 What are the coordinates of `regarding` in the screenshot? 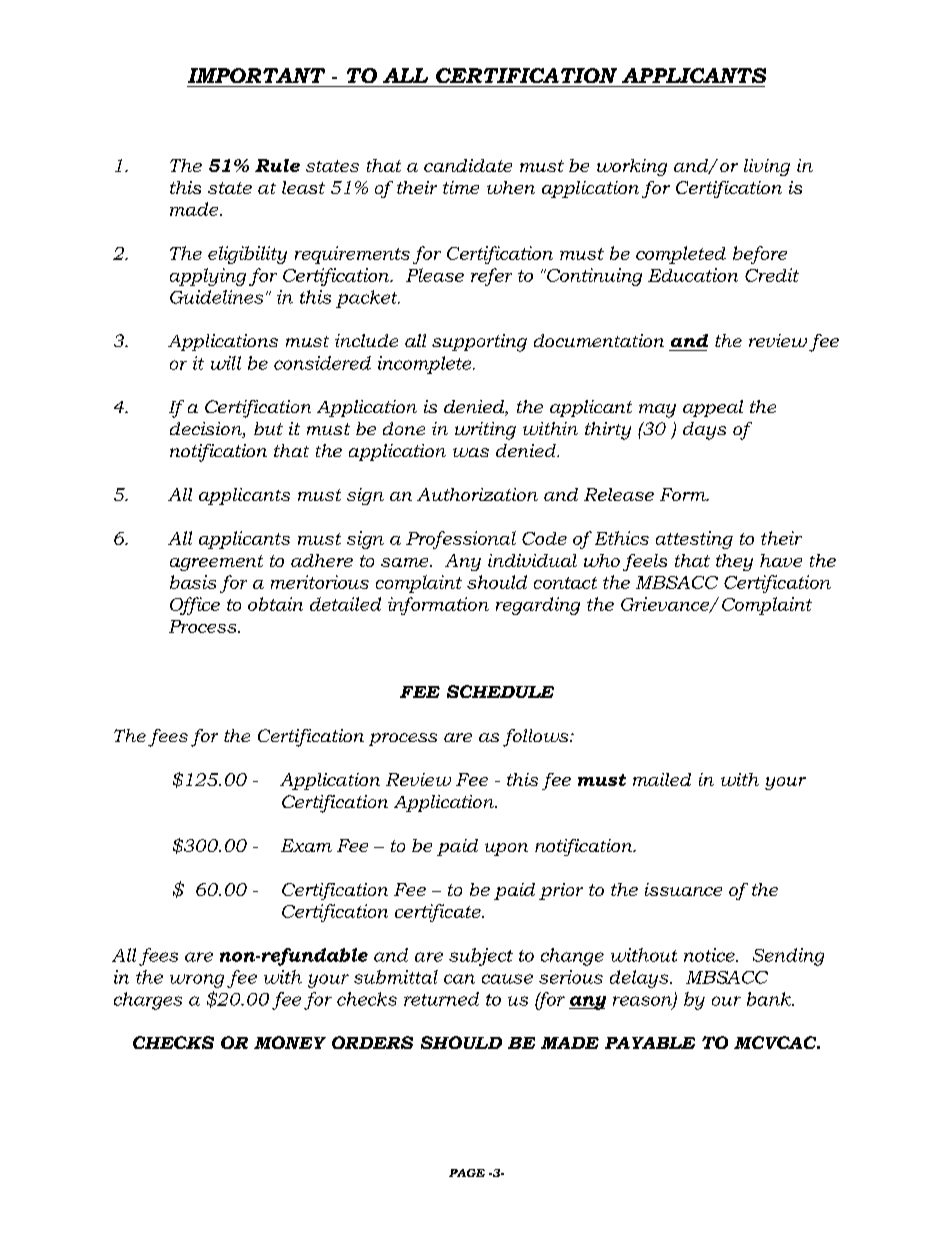 It's located at (538, 606).
